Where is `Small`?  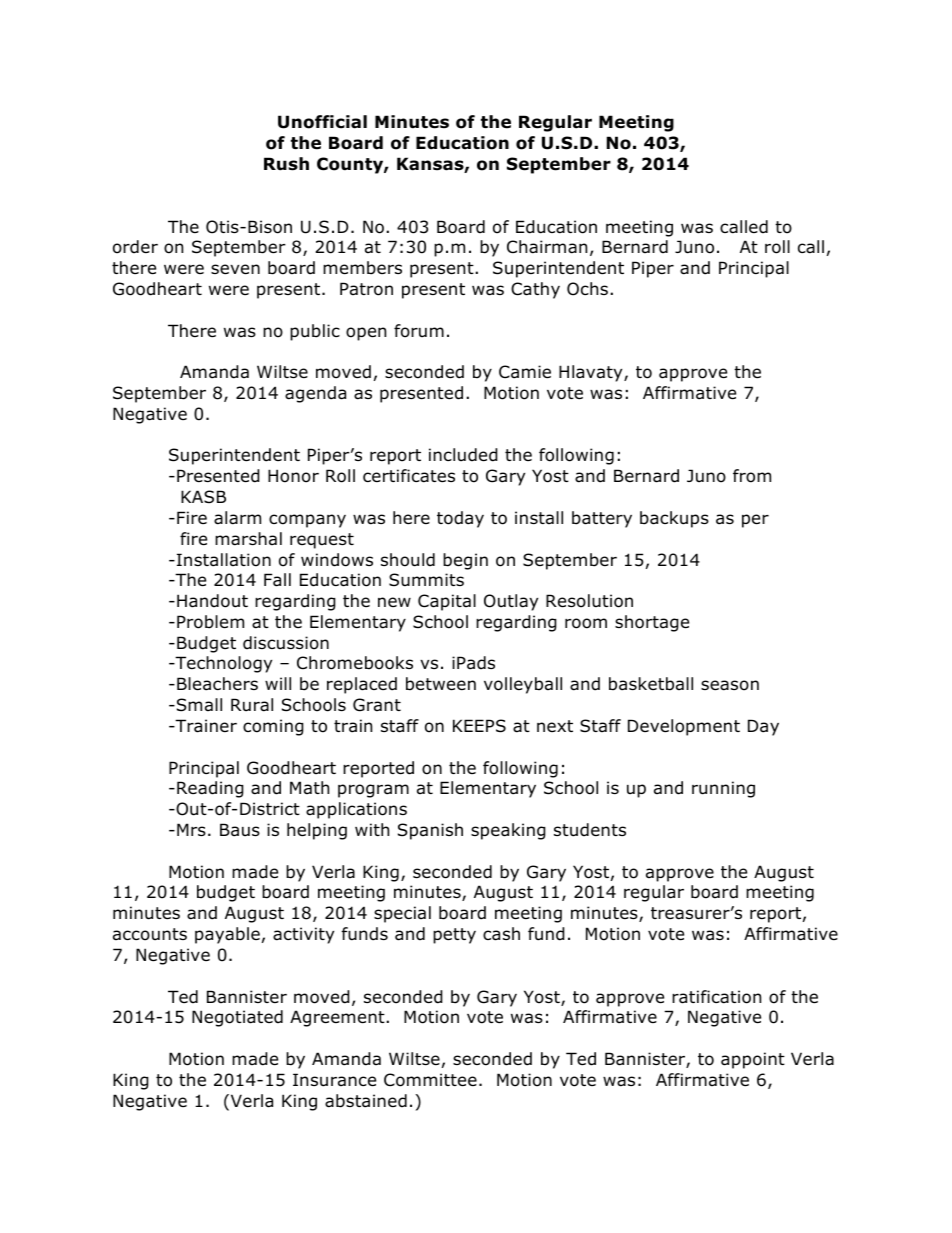 Small is located at coordinates (198, 705).
